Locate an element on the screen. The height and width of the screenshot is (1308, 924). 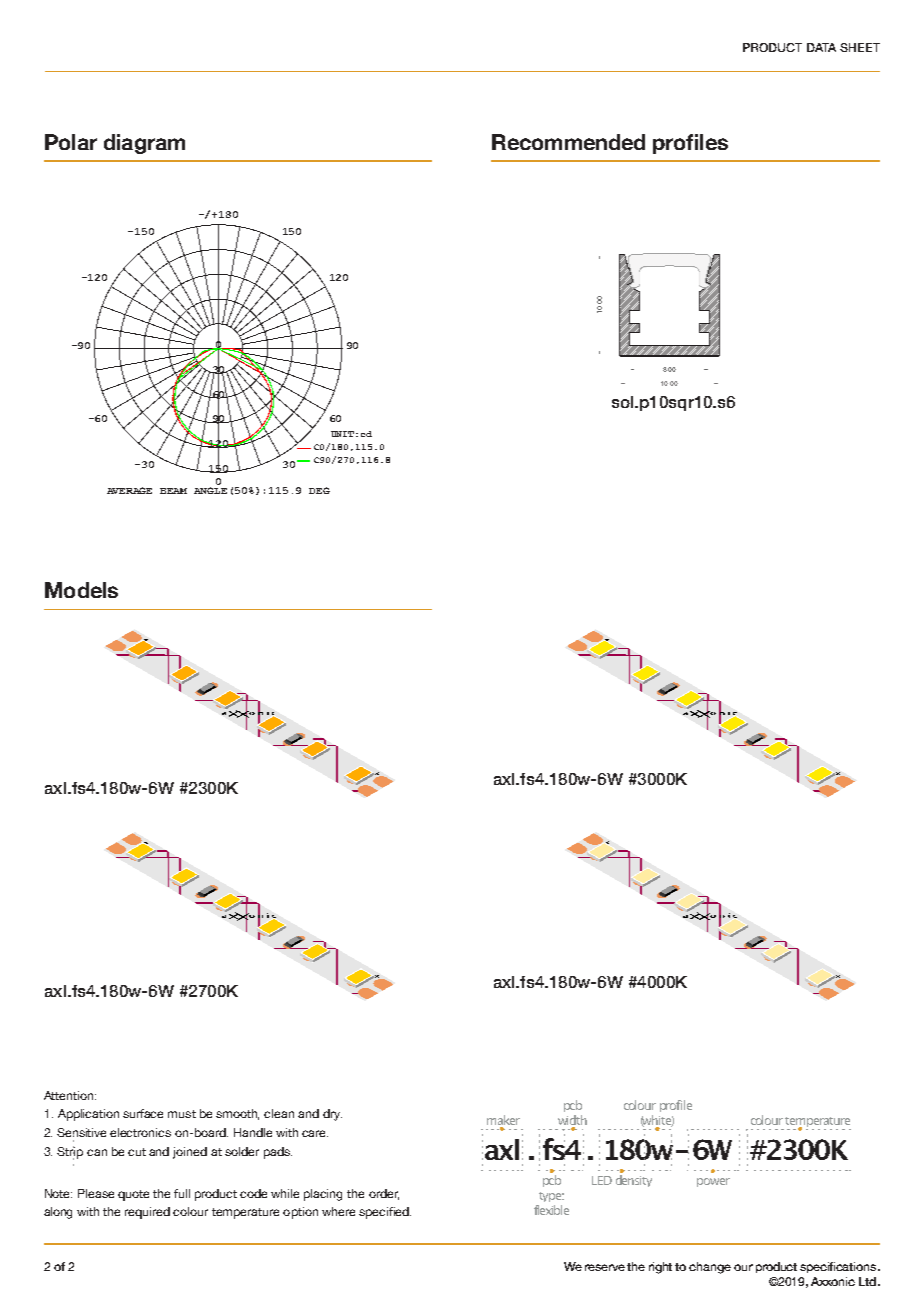
diagram is located at coordinates (144, 144).
